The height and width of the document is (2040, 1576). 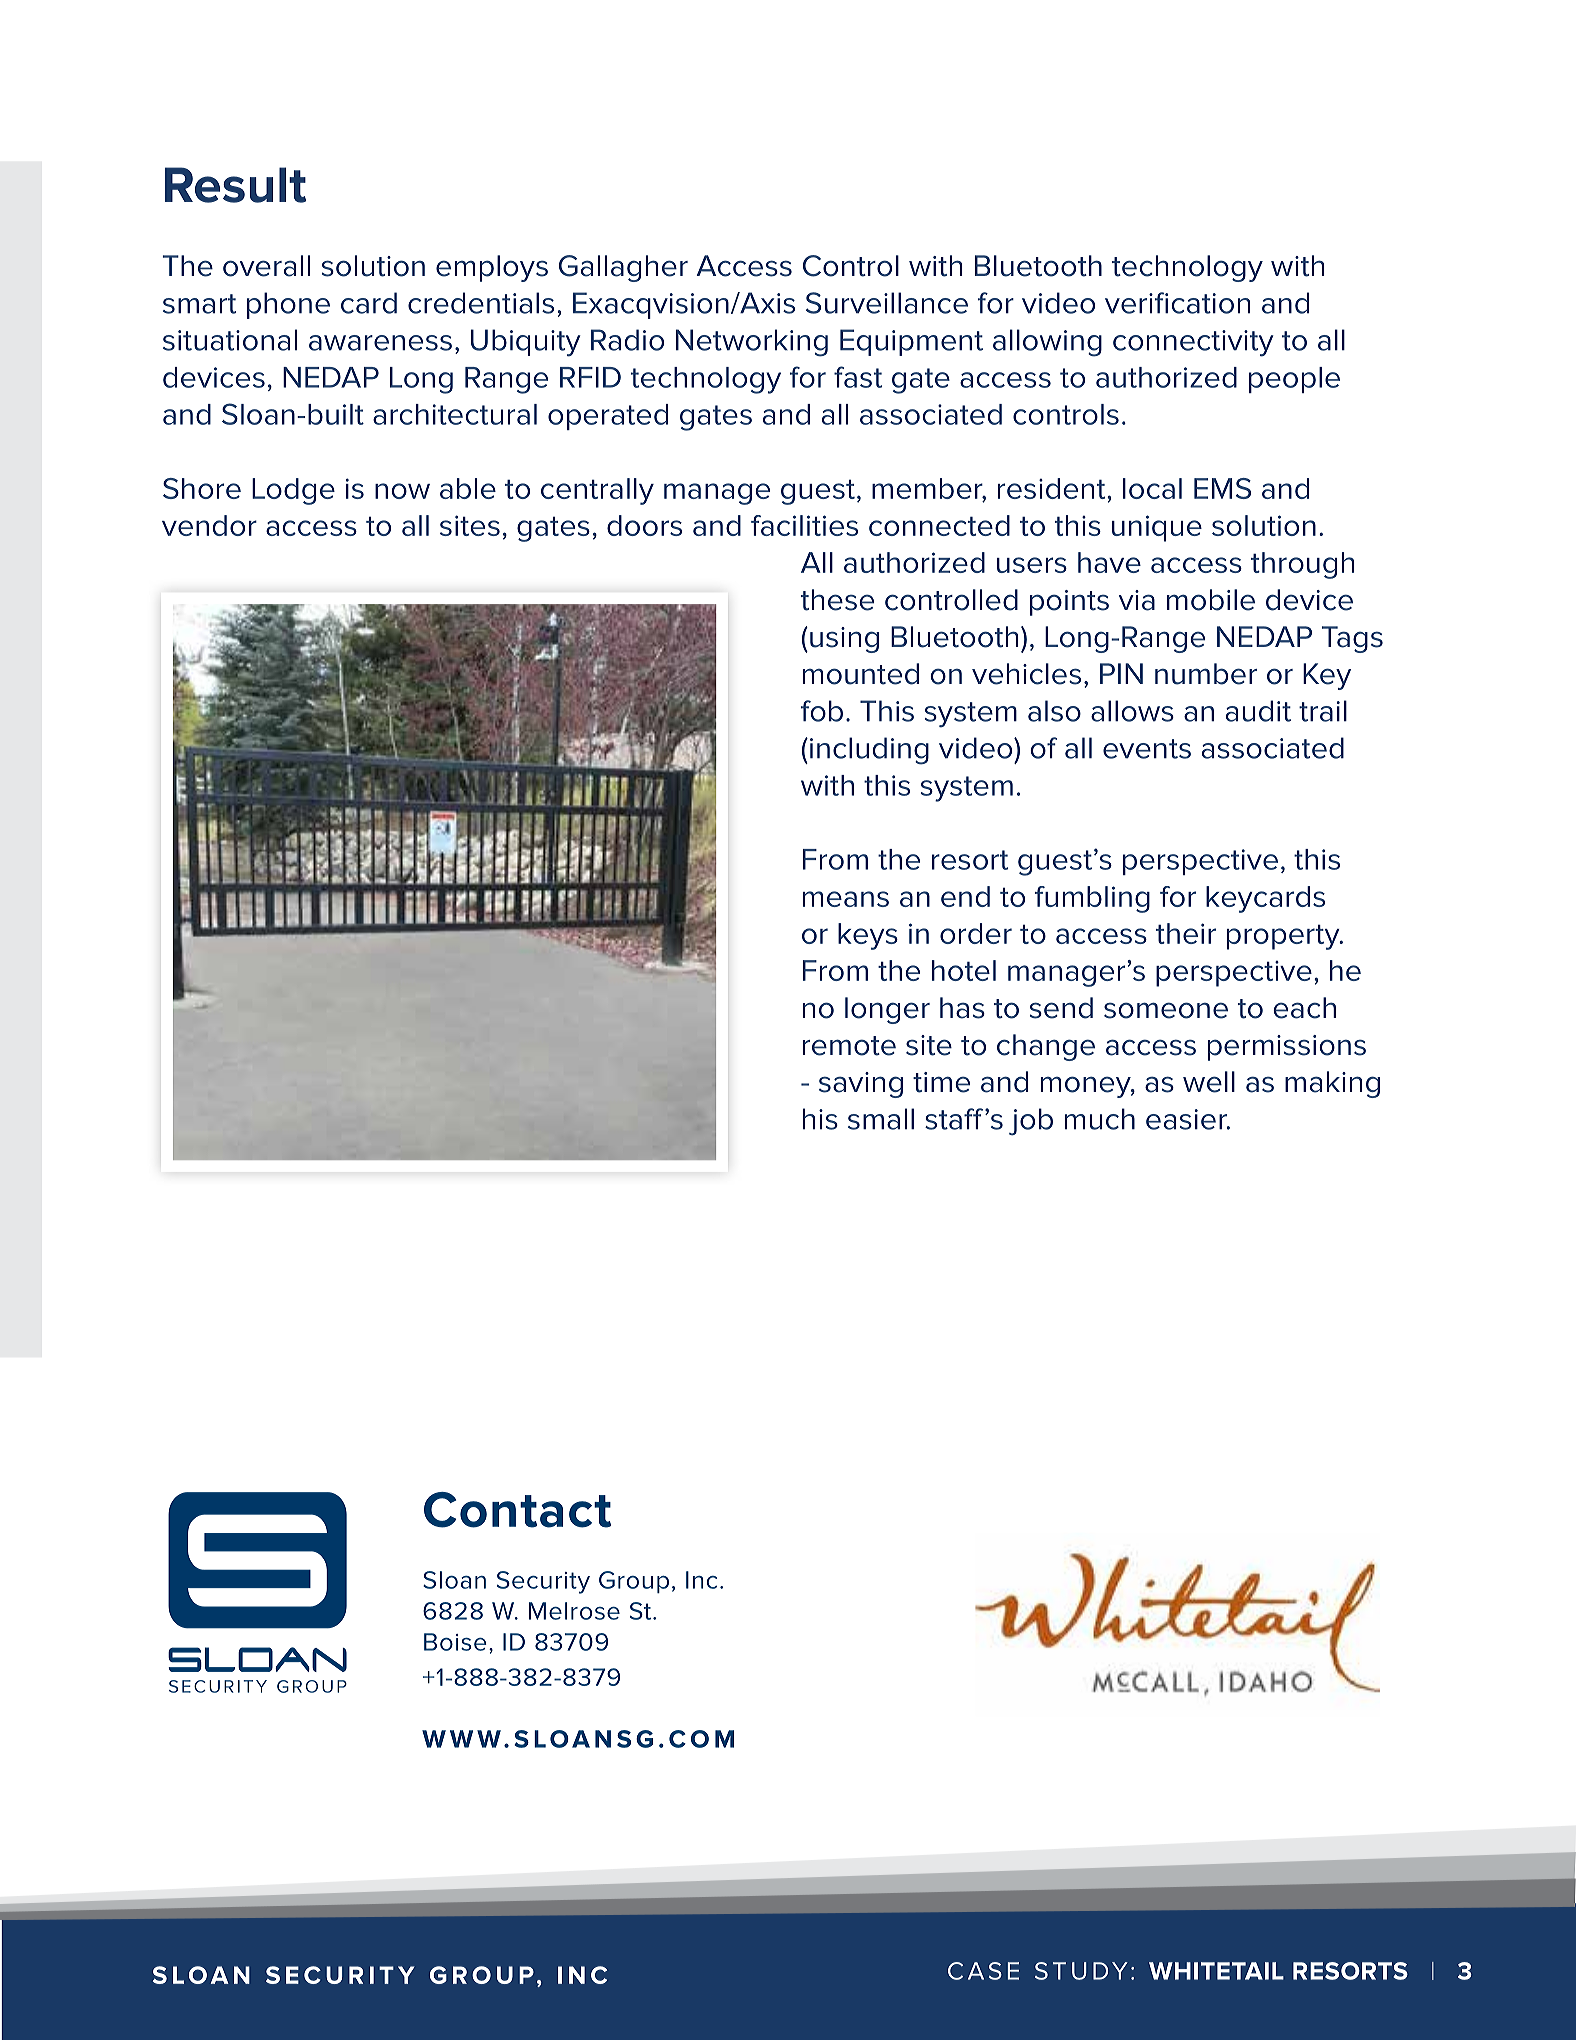 I want to click on much, so click(x=1100, y=1119).
